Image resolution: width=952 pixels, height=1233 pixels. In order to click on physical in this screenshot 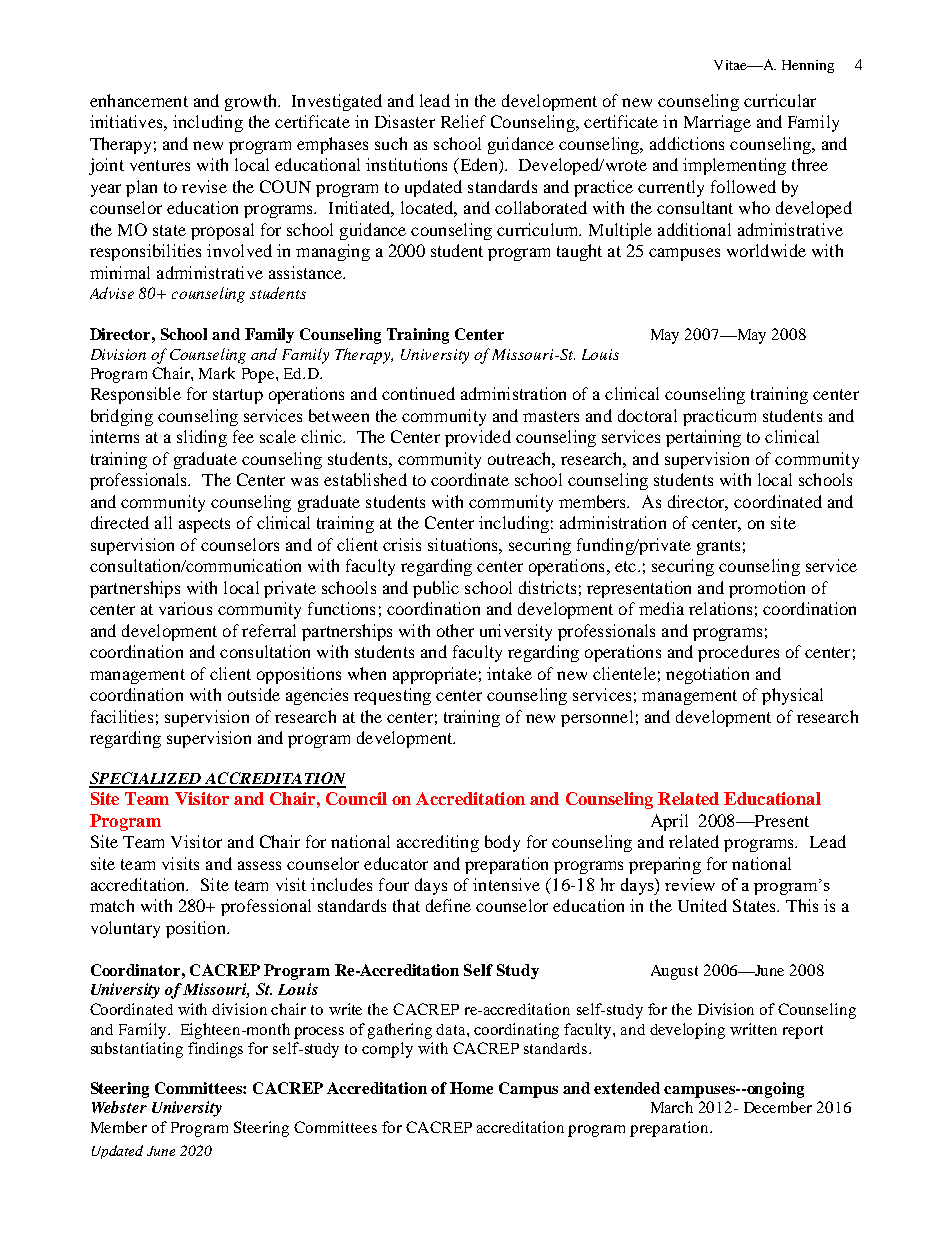, I will do `click(792, 696)`.
